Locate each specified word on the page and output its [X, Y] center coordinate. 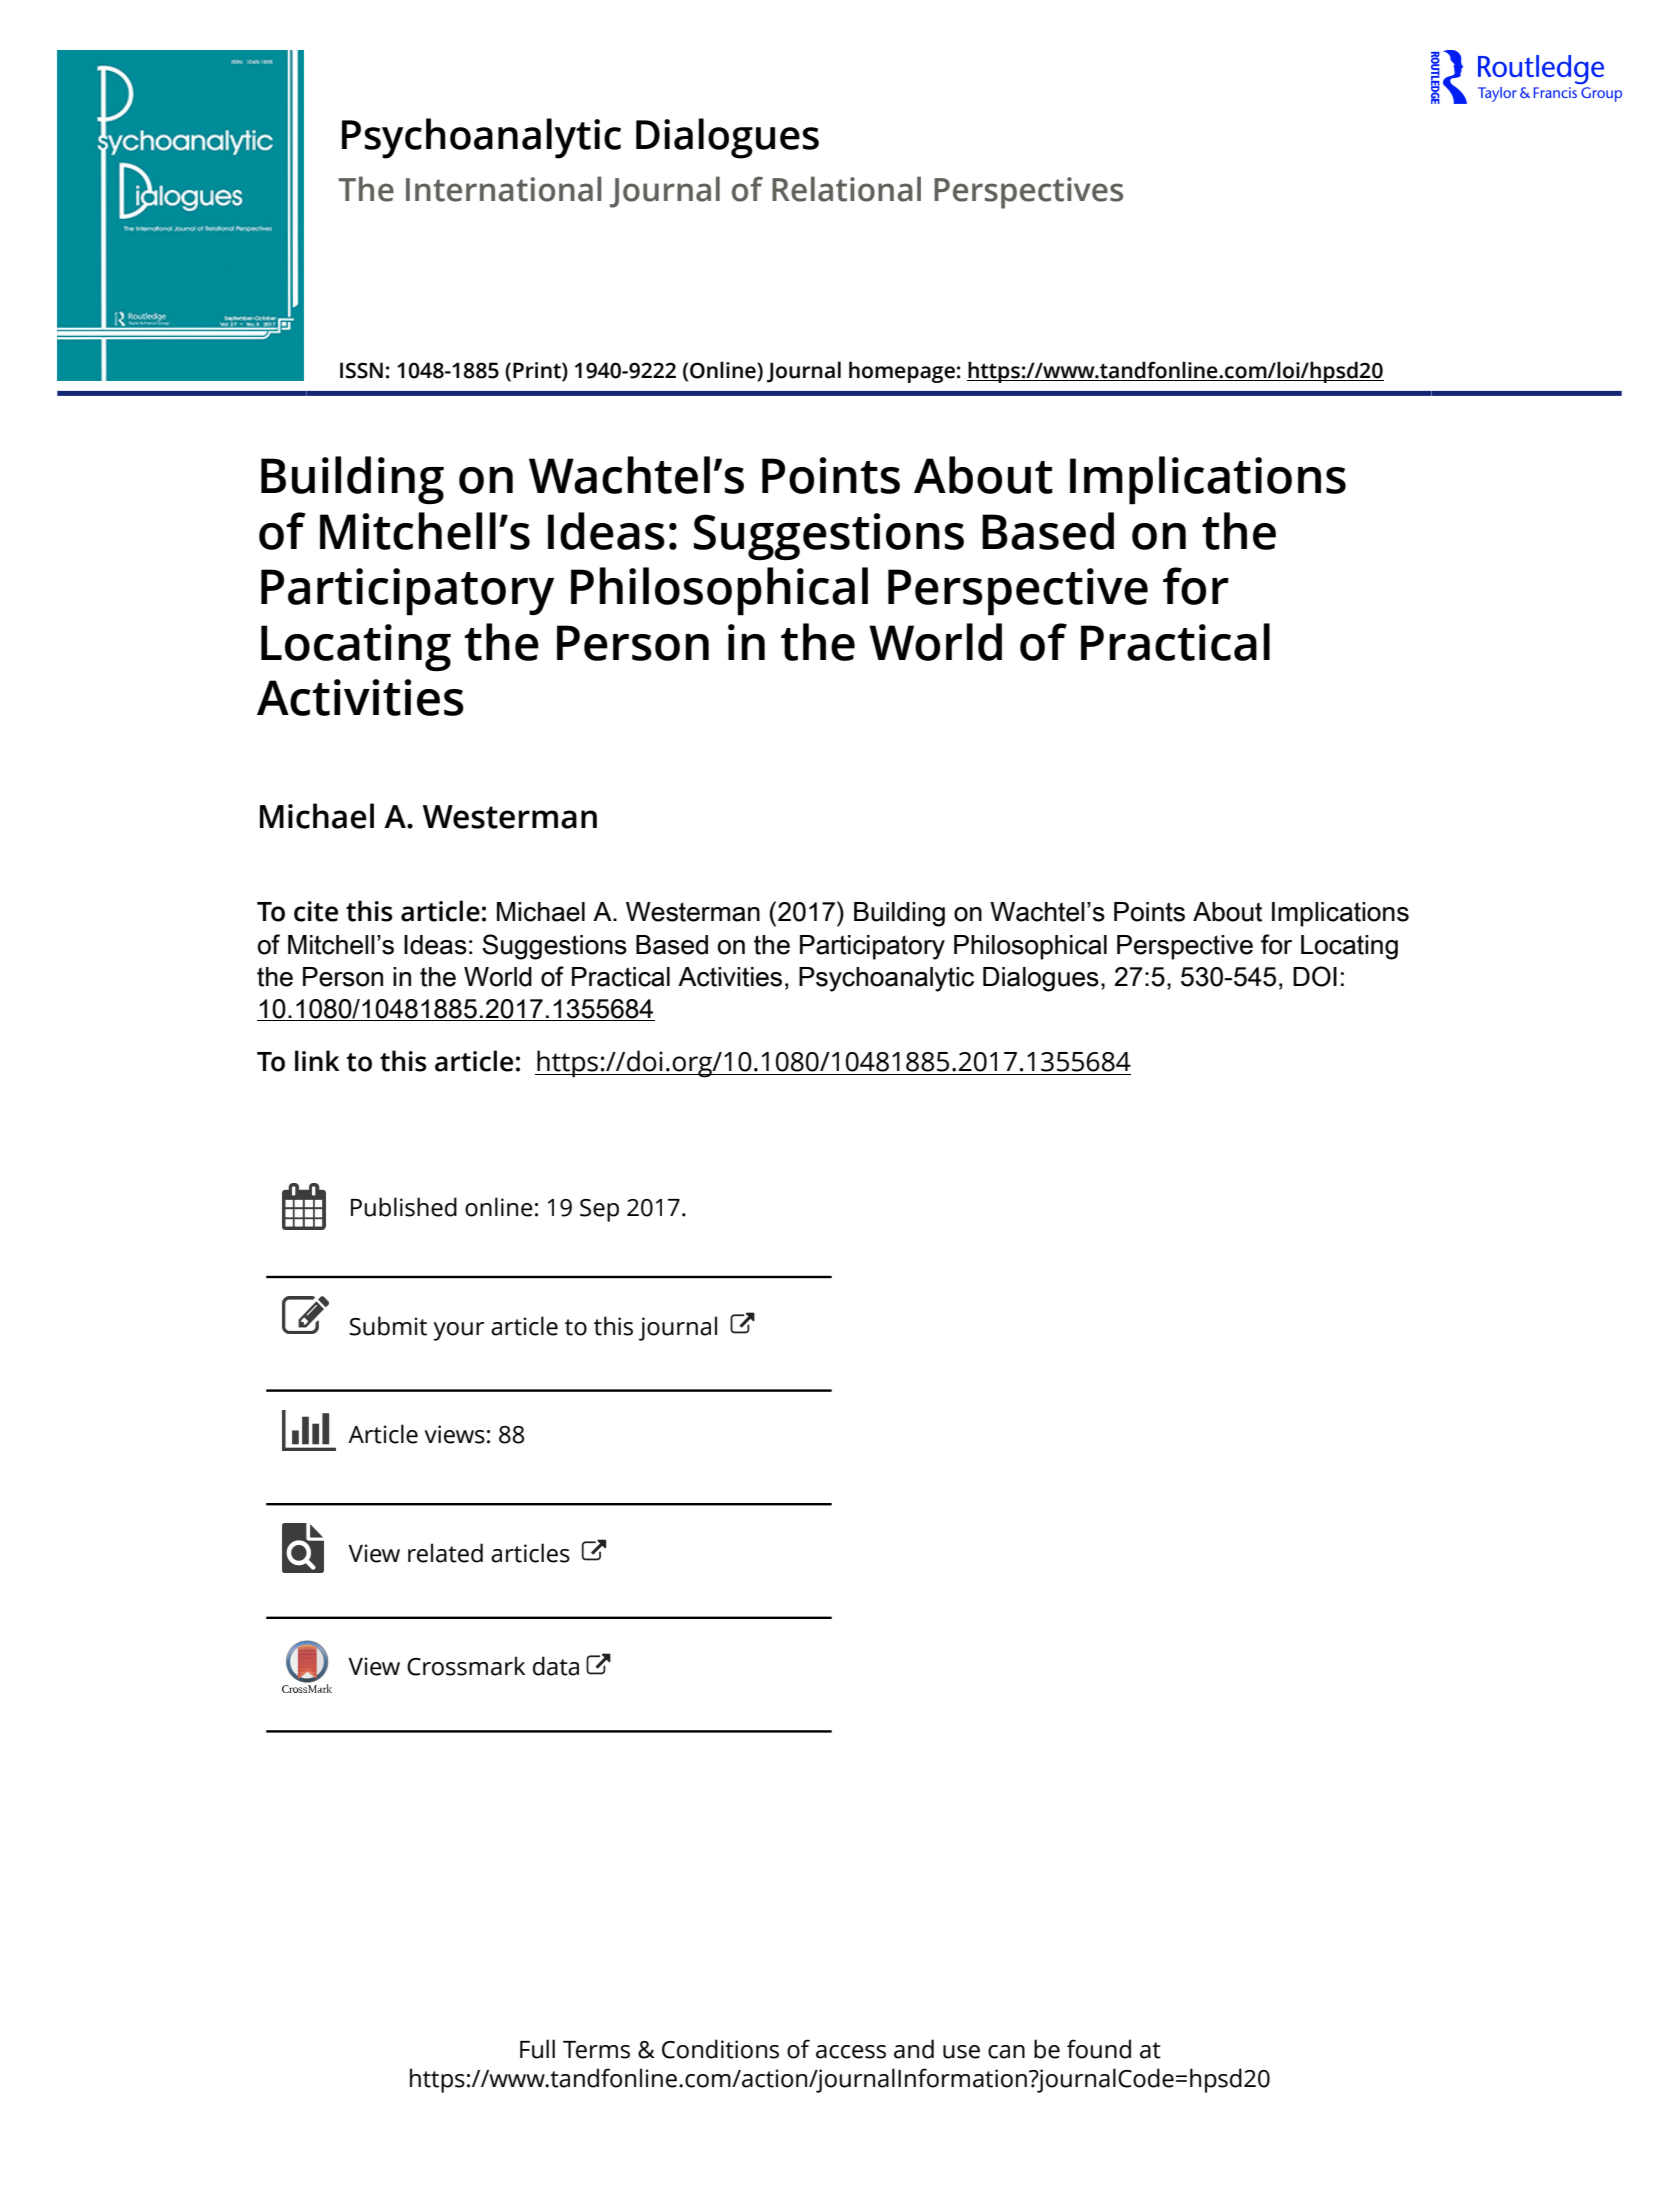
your [458, 1331]
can [1006, 2052]
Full [537, 2049]
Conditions [720, 2049]
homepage [902, 372]
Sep [599, 1210]
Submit [388, 1326]
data [556, 1666]
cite [316, 911]
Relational [846, 189]
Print [538, 370]
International [504, 189]
